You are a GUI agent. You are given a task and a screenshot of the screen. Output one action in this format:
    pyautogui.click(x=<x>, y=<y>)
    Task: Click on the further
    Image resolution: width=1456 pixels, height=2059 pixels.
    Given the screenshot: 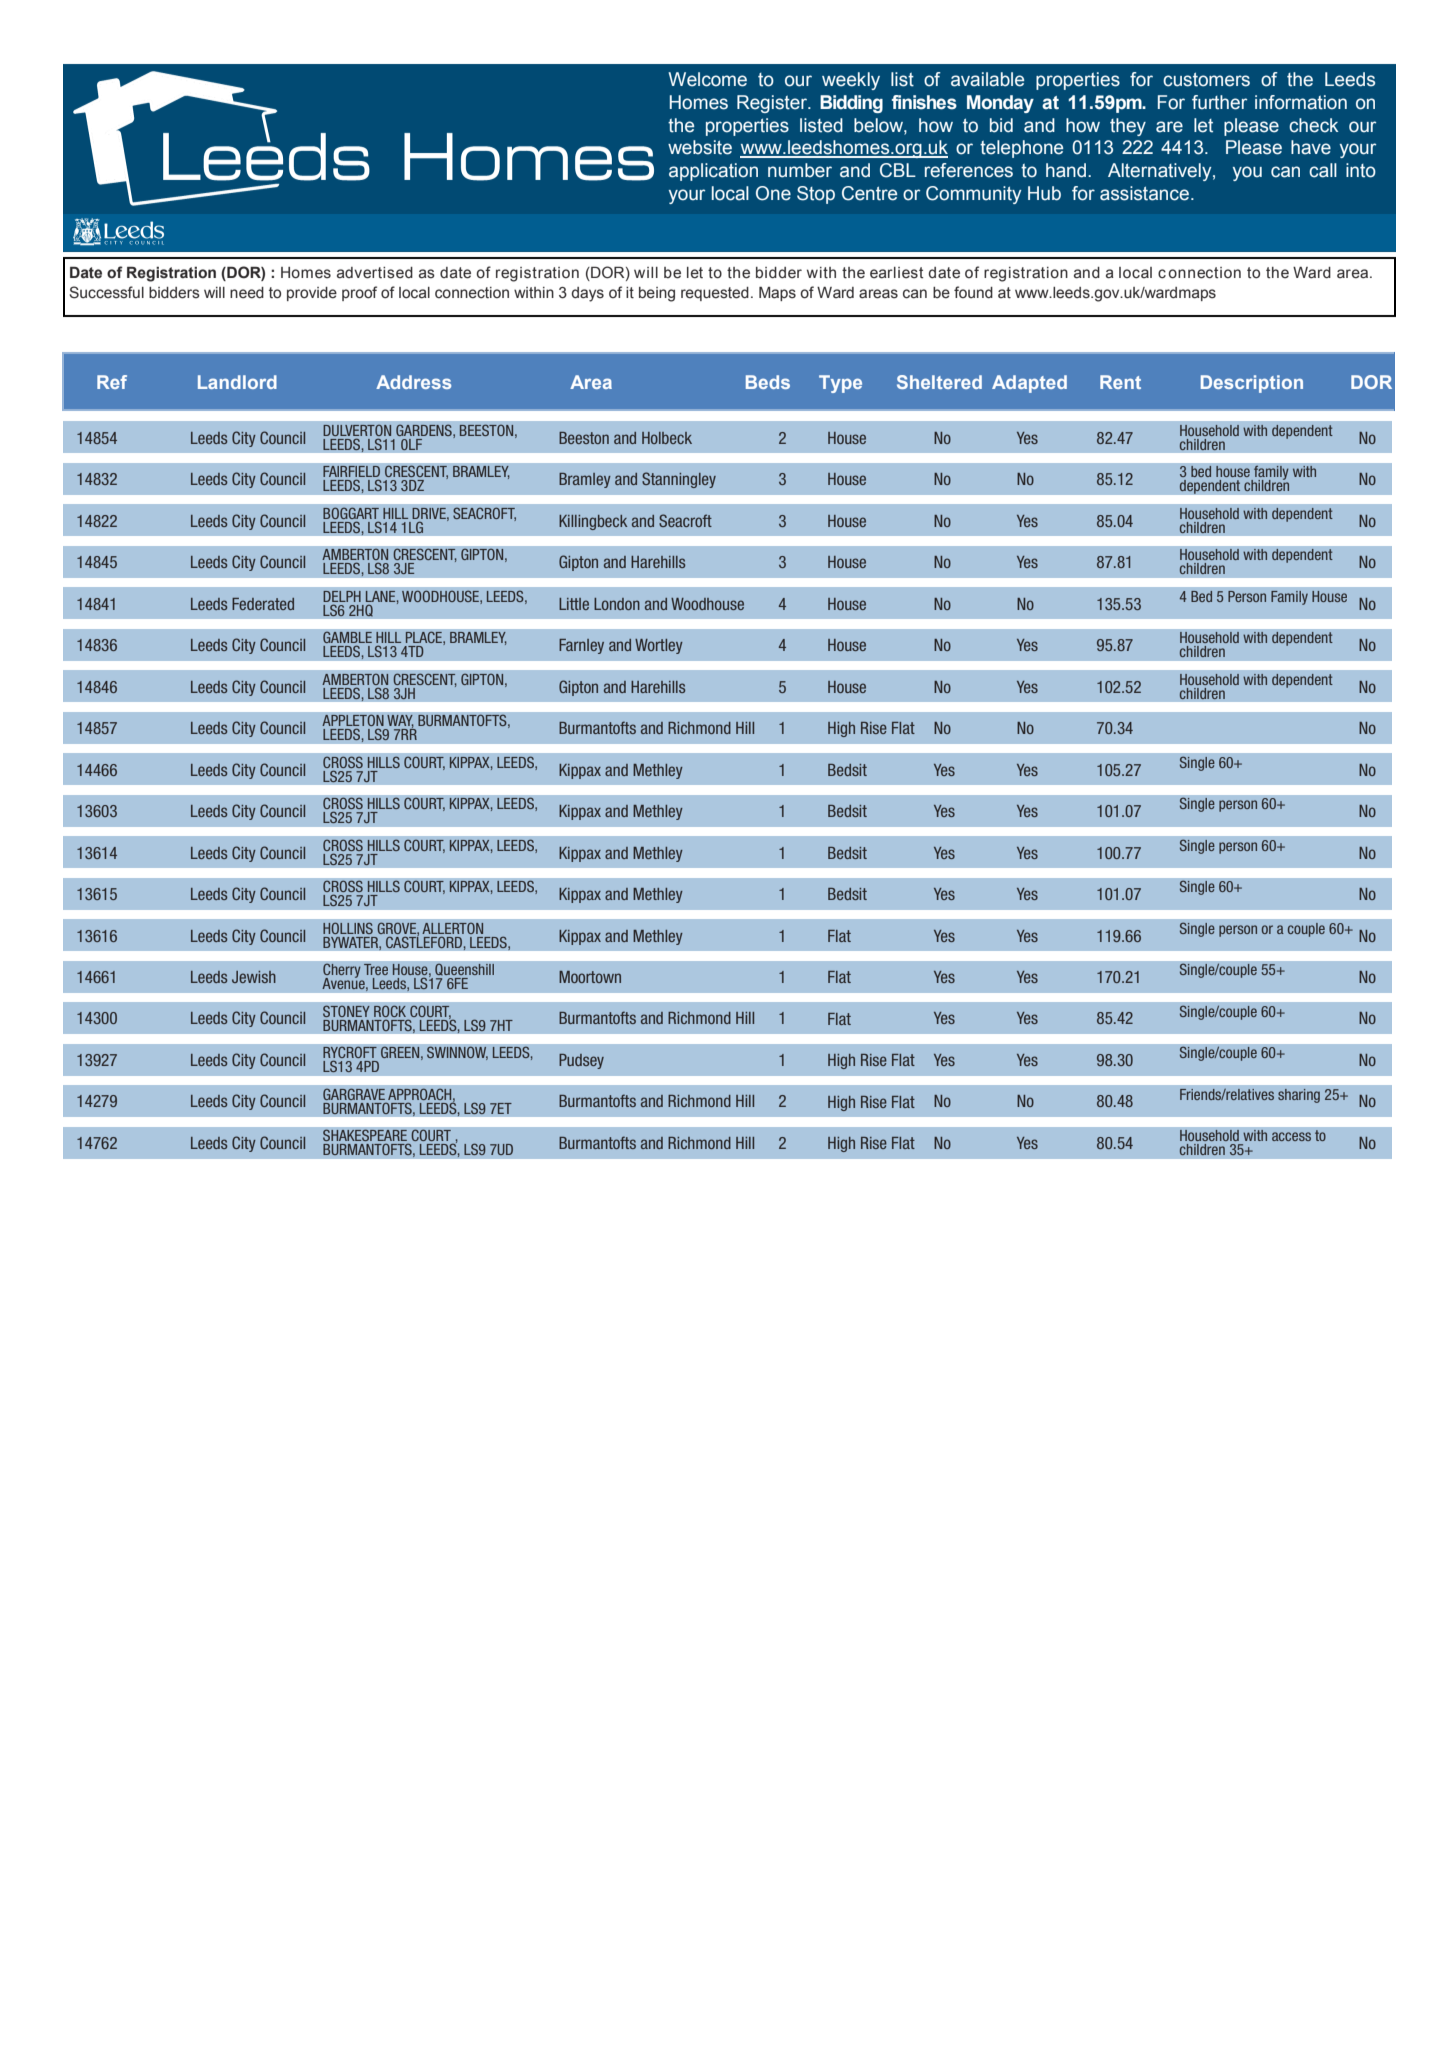 What is the action you would take?
    pyautogui.click(x=1219, y=102)
